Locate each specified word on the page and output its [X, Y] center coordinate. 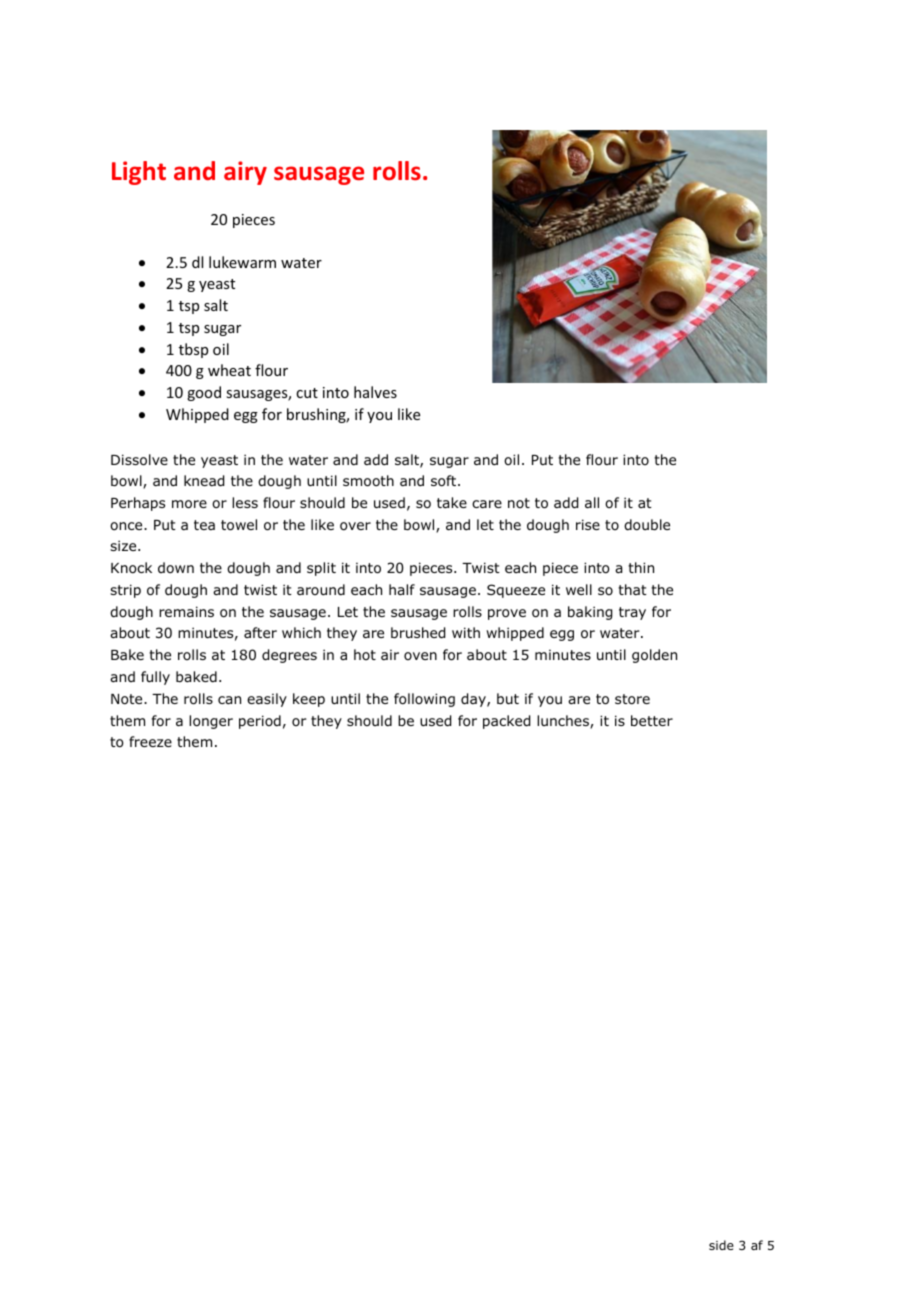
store [632, 699]
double [647, 525]
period [260, 722]
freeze [150, 741]
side [721, 1245]
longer [211, 722]
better [652, 720]
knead [204, 481]
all [592, 502]
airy [245, 173]
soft [445, 481]
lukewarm [242, 262]
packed [506, 722]
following [424, 700]
